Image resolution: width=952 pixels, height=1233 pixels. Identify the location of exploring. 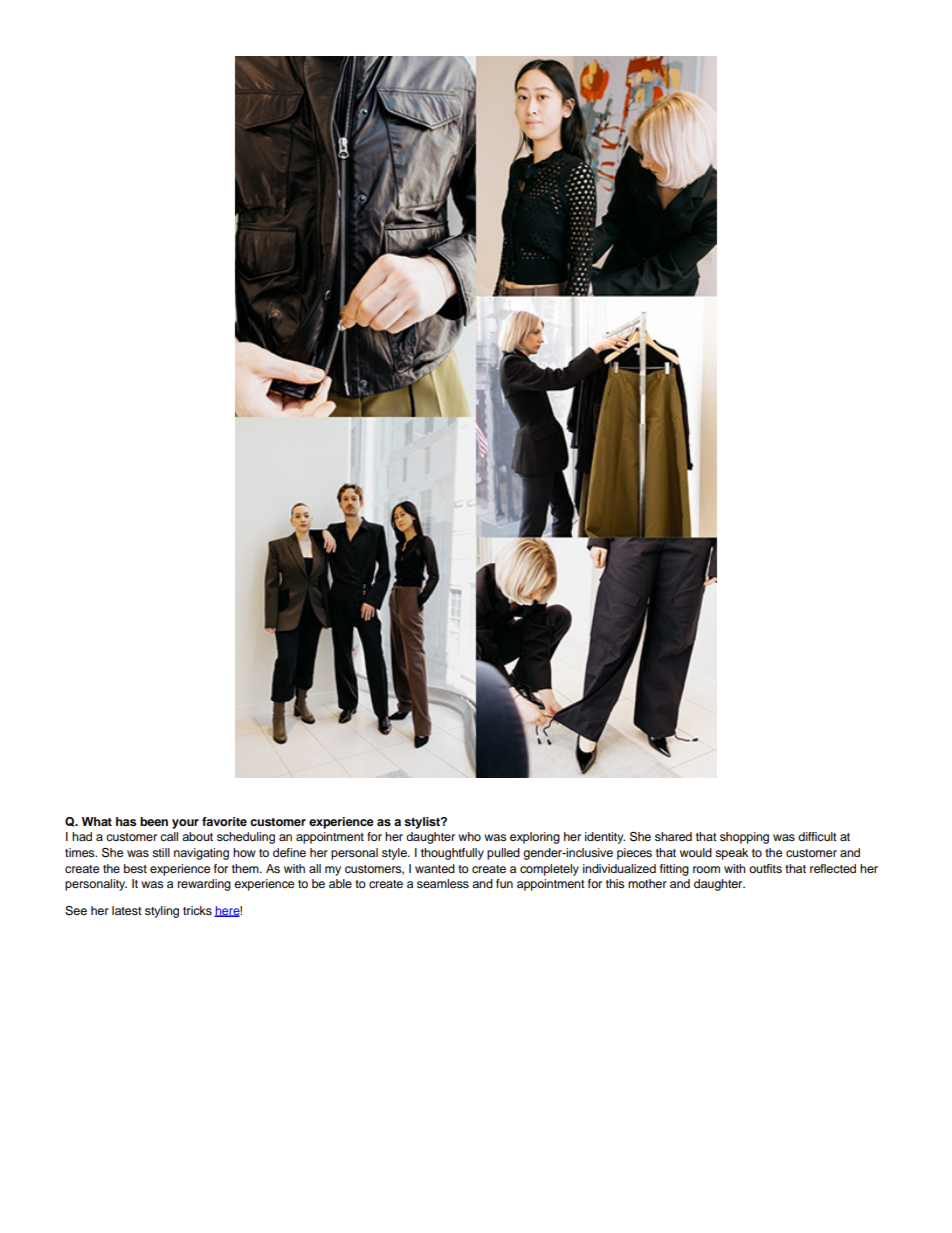
(535, 838).
